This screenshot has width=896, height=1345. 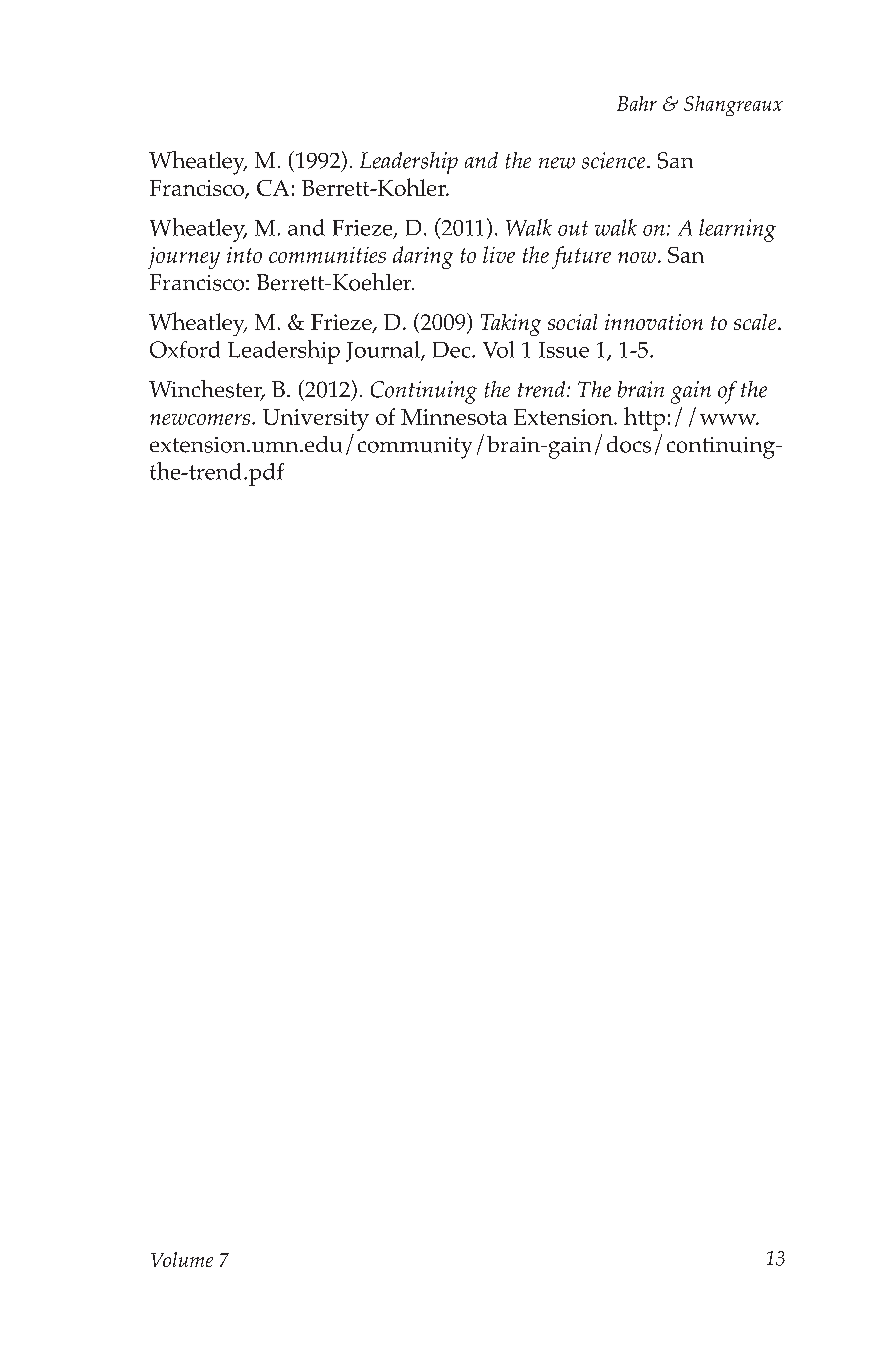 What do you see at coordinates (201, 419) in the screenshot?
I see `newcomers` at bounding box center [201, 419].
